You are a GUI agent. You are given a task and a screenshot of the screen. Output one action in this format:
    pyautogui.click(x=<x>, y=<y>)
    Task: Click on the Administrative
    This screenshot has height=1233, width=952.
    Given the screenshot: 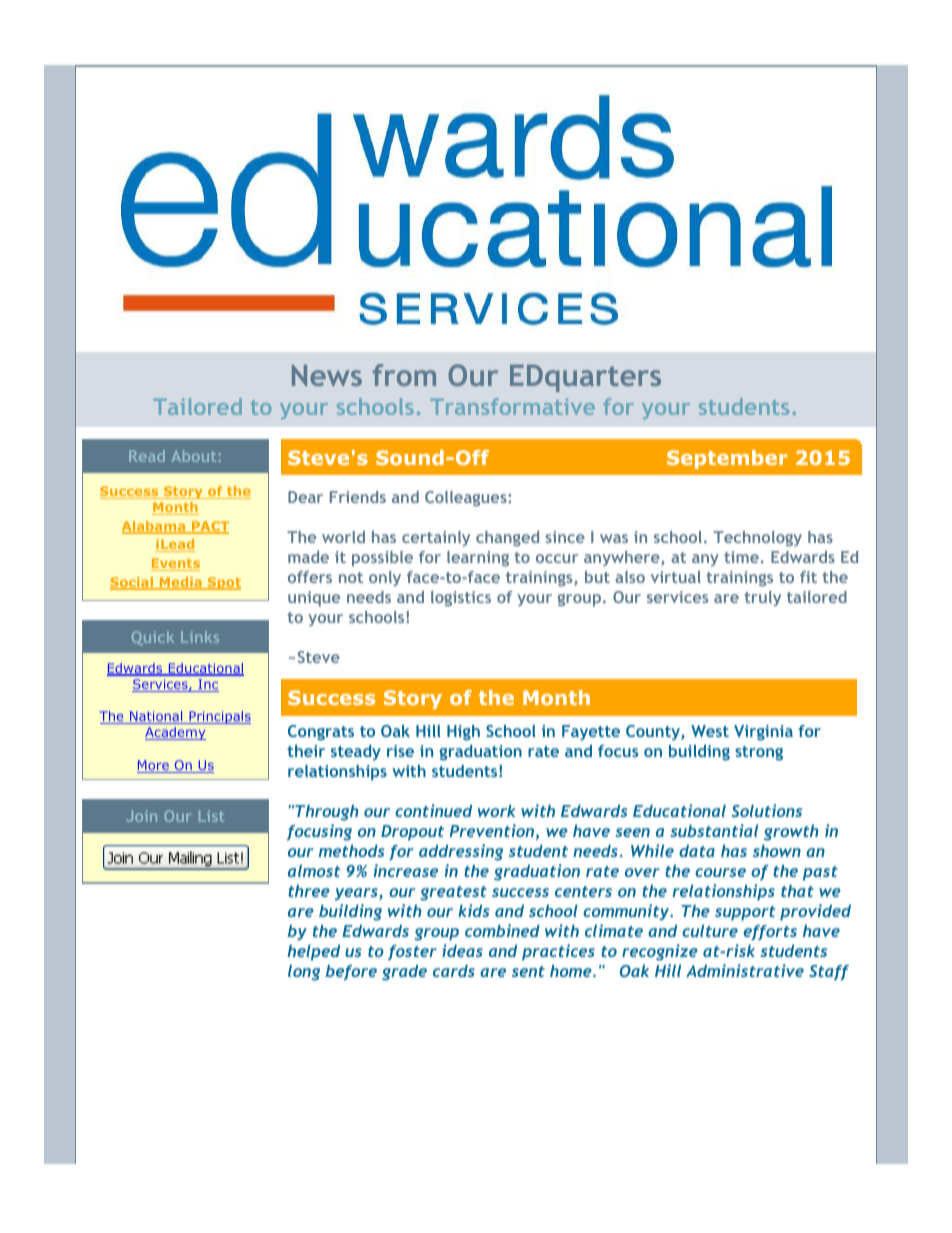 What is the action you would take?
    pyautogui.click(x=745, y=970)
